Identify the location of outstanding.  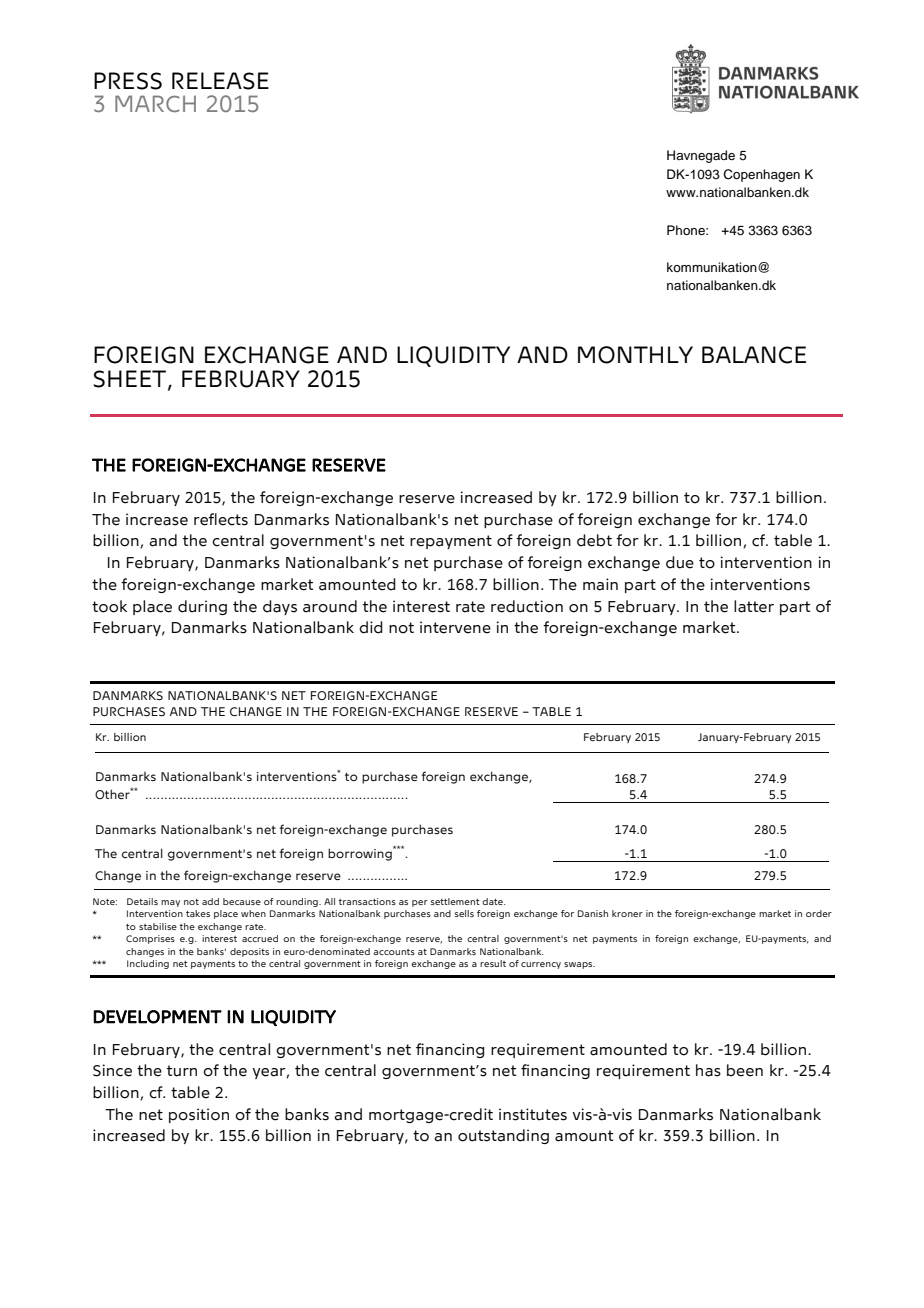
(503, 1136).
